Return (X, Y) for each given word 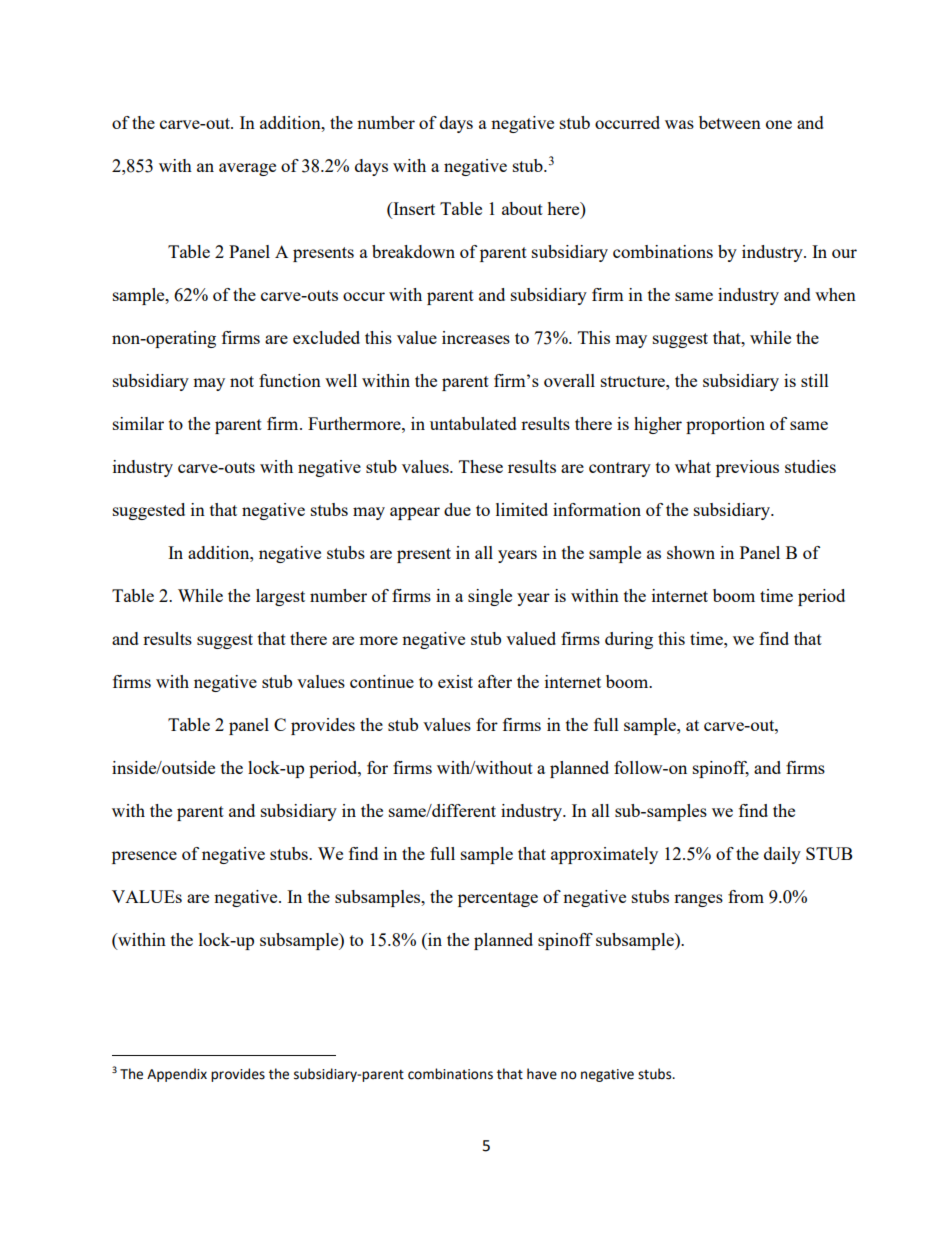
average (247, 169)
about (522, 208)
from (746, 896)
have (542, 1074)
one (779, 124)
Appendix (177, 1075)
